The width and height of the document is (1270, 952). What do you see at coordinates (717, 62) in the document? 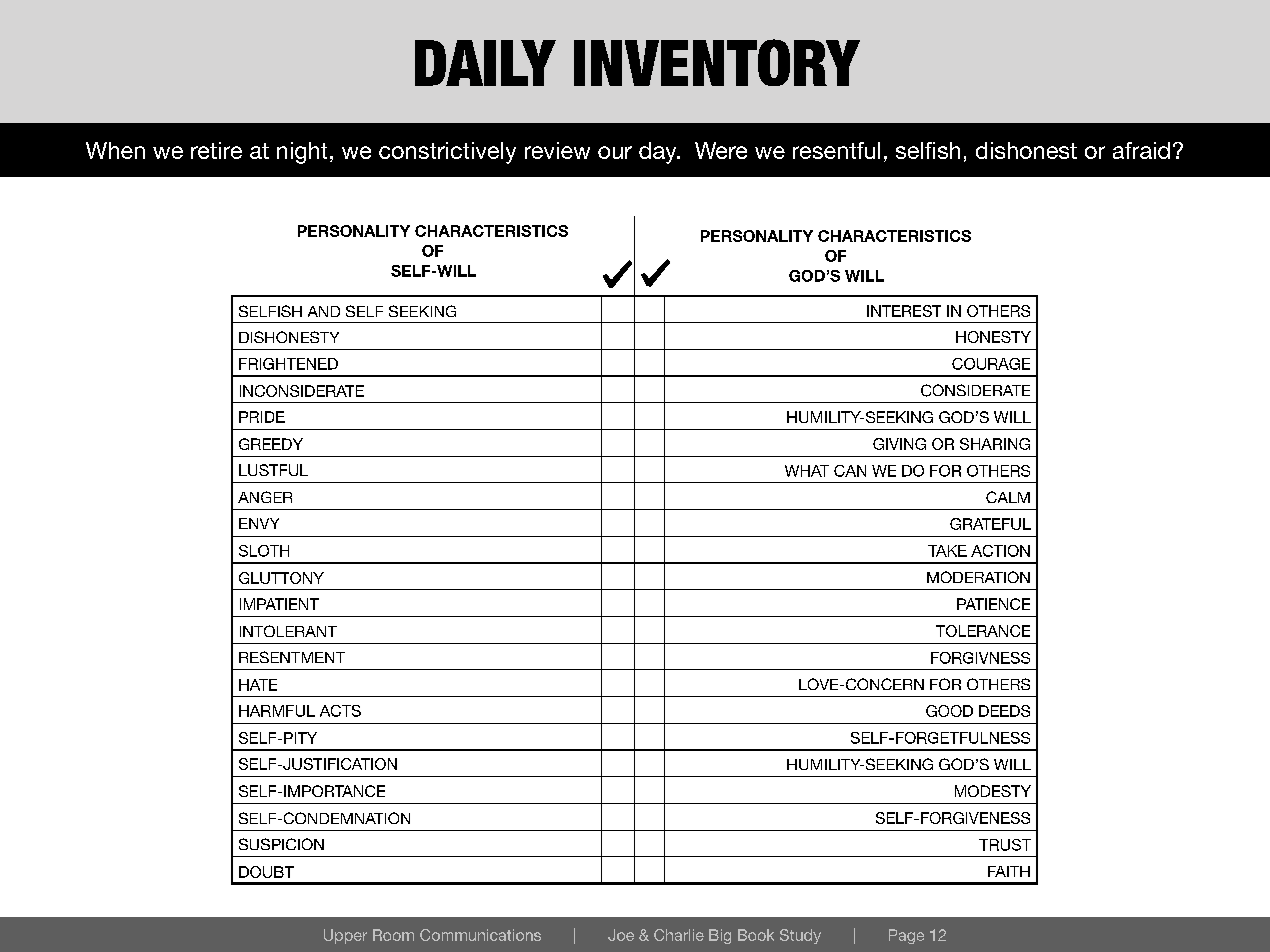
I see `INVENTORY` at bounding box center [717, 62].
